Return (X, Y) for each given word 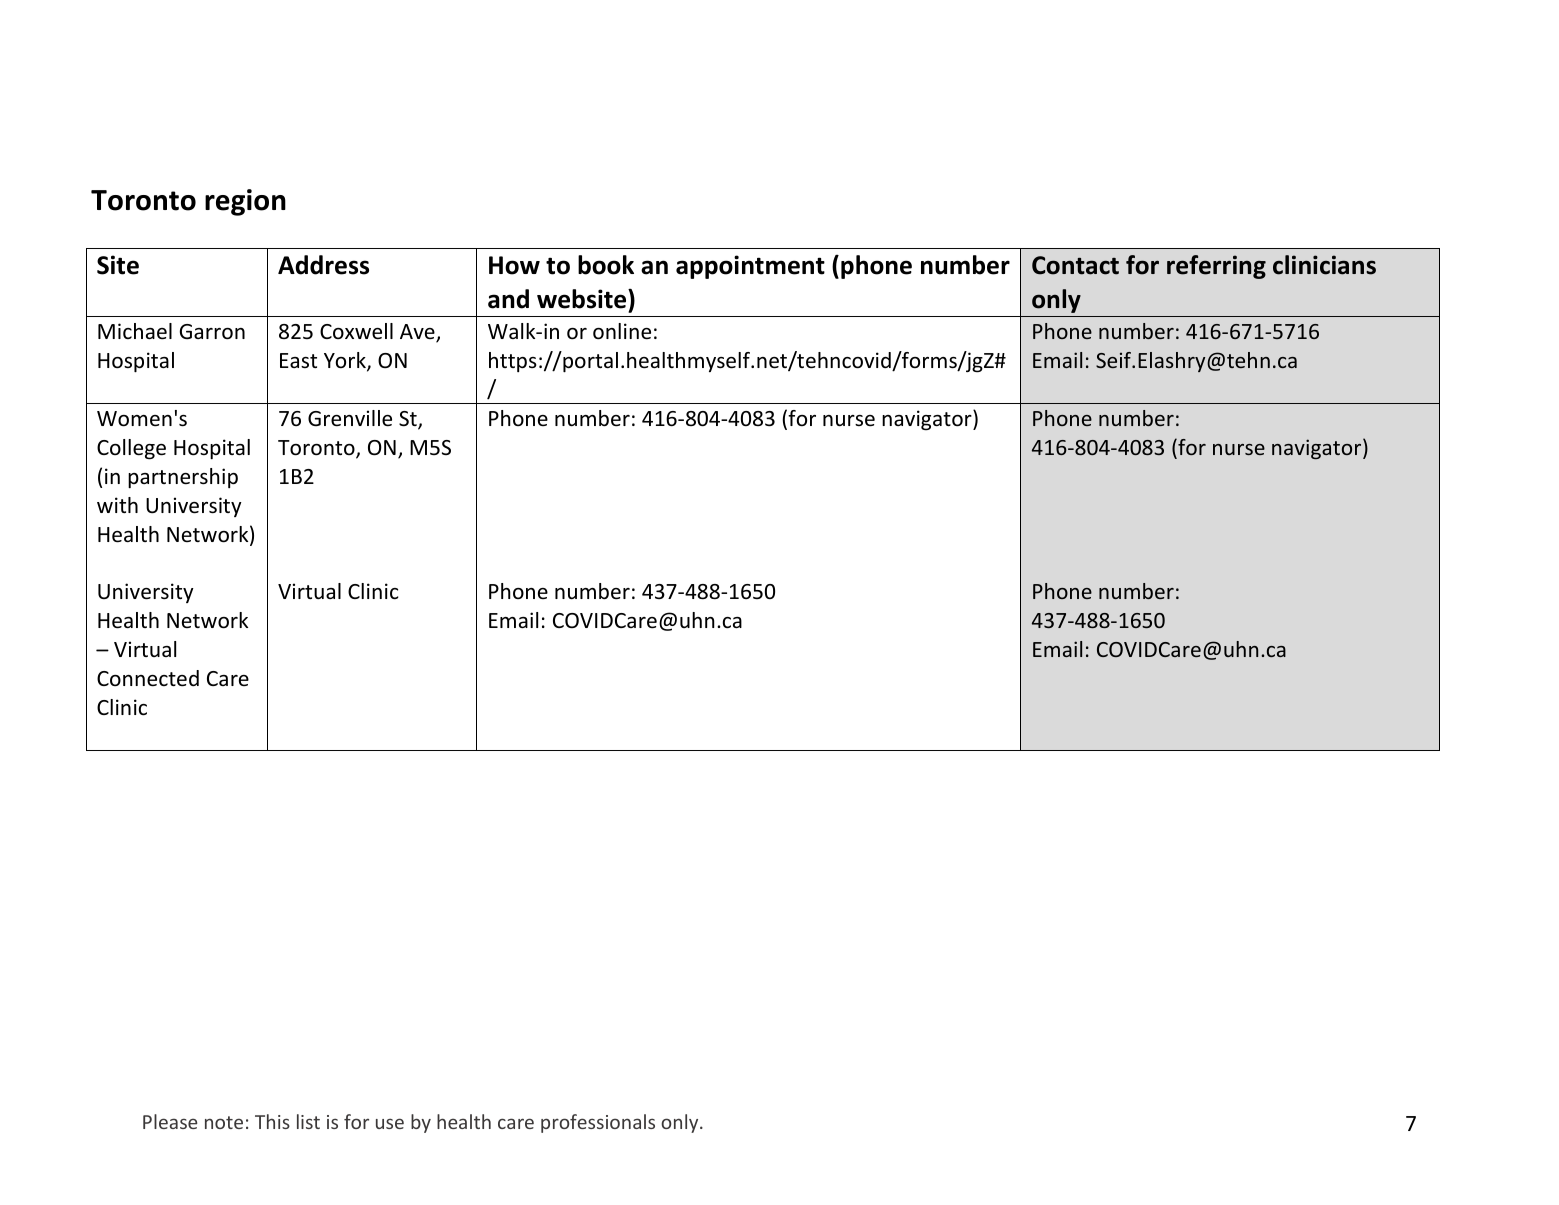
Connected (148, 678)
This (272, 1121)
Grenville (350, 418)
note (224, 1122)
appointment (750, 267)
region (245, 202)
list (308, 1121)
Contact (1075, 265)
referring (1216, 267)
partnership (183, 478)
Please (170, 1121)
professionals (598, 1123)
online (622, 331)
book (606, 265)
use (390, 1123)
